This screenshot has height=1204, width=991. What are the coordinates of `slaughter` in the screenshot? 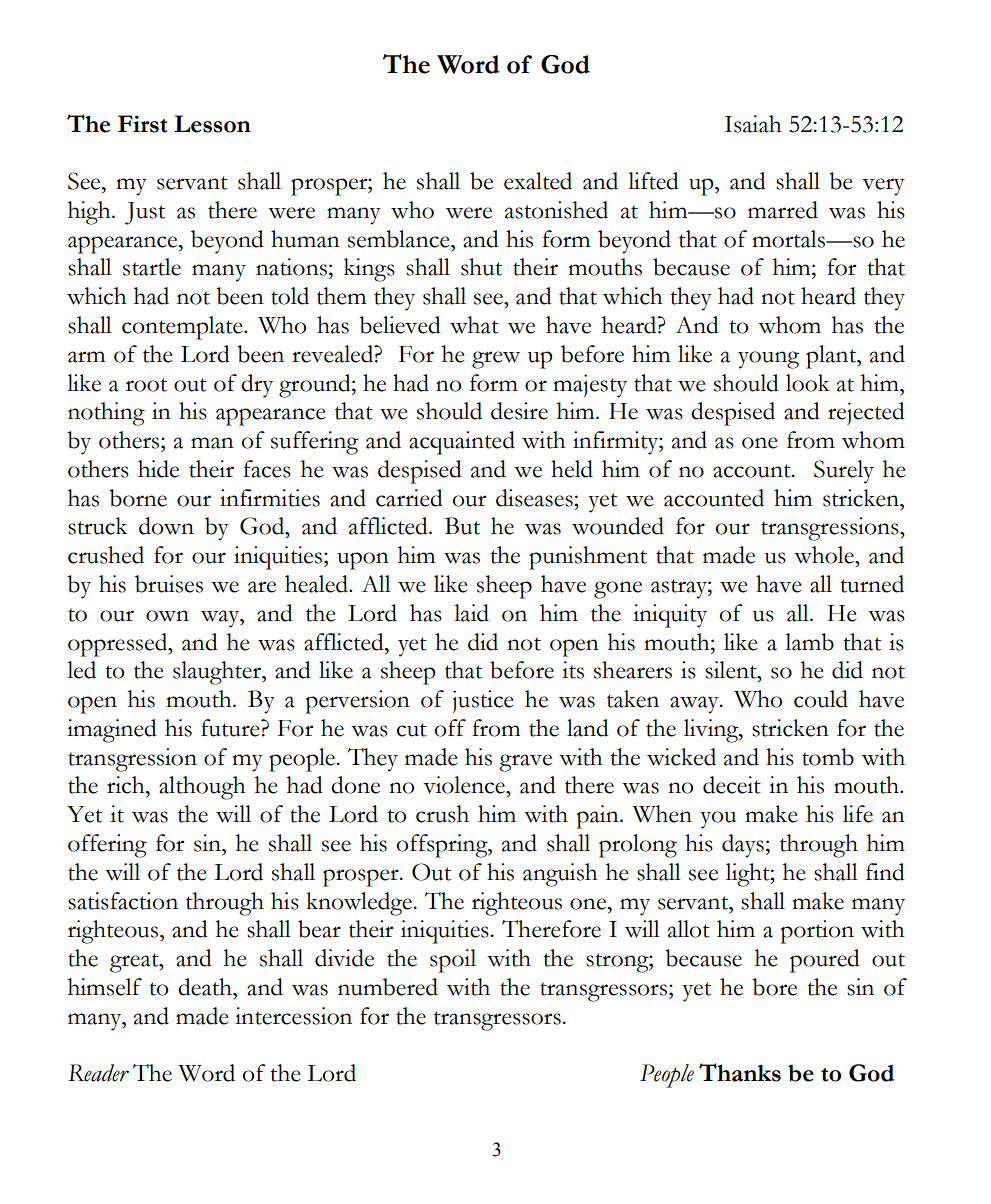 It's located at (218, 673).
